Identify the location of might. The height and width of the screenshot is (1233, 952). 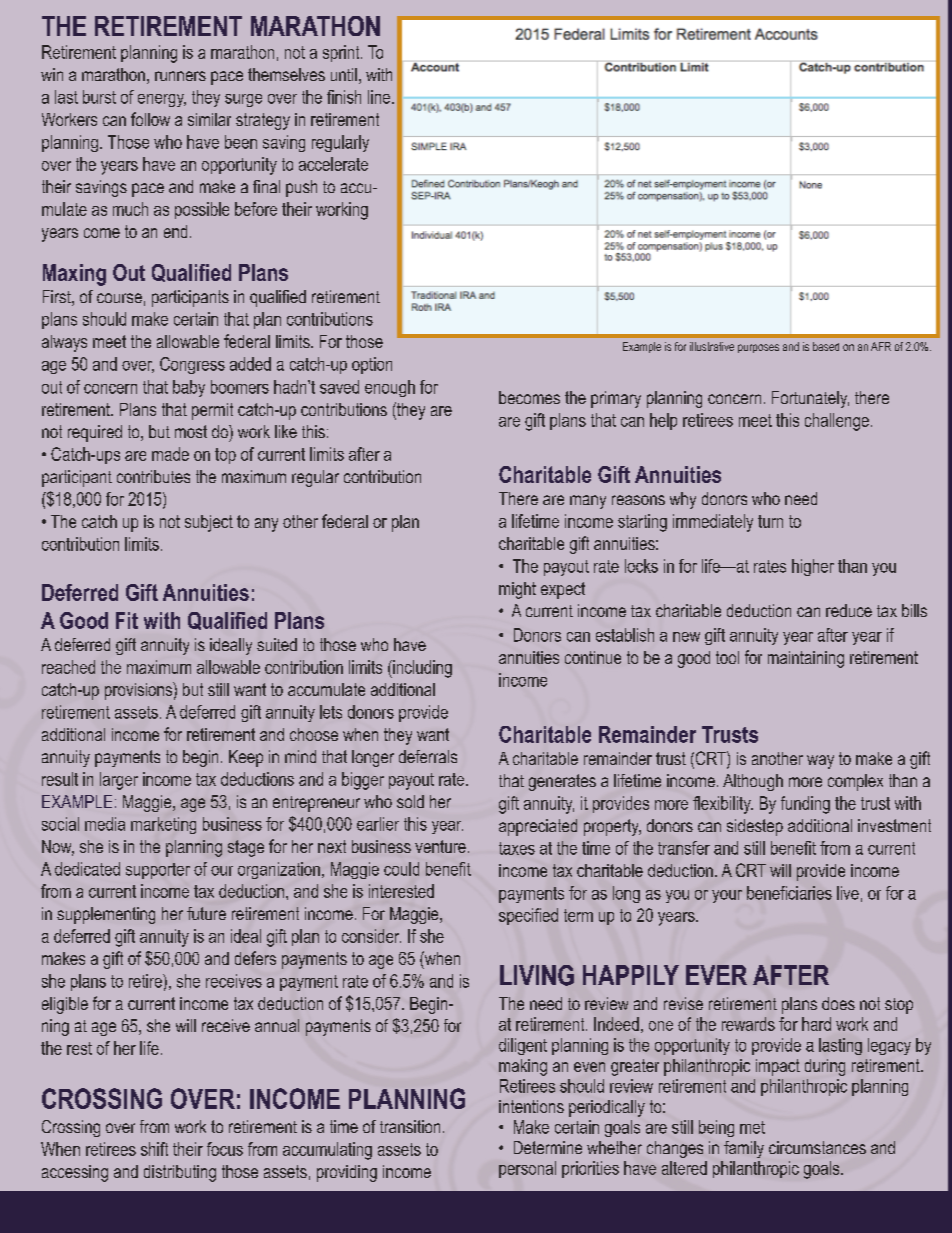
(517, 590).
